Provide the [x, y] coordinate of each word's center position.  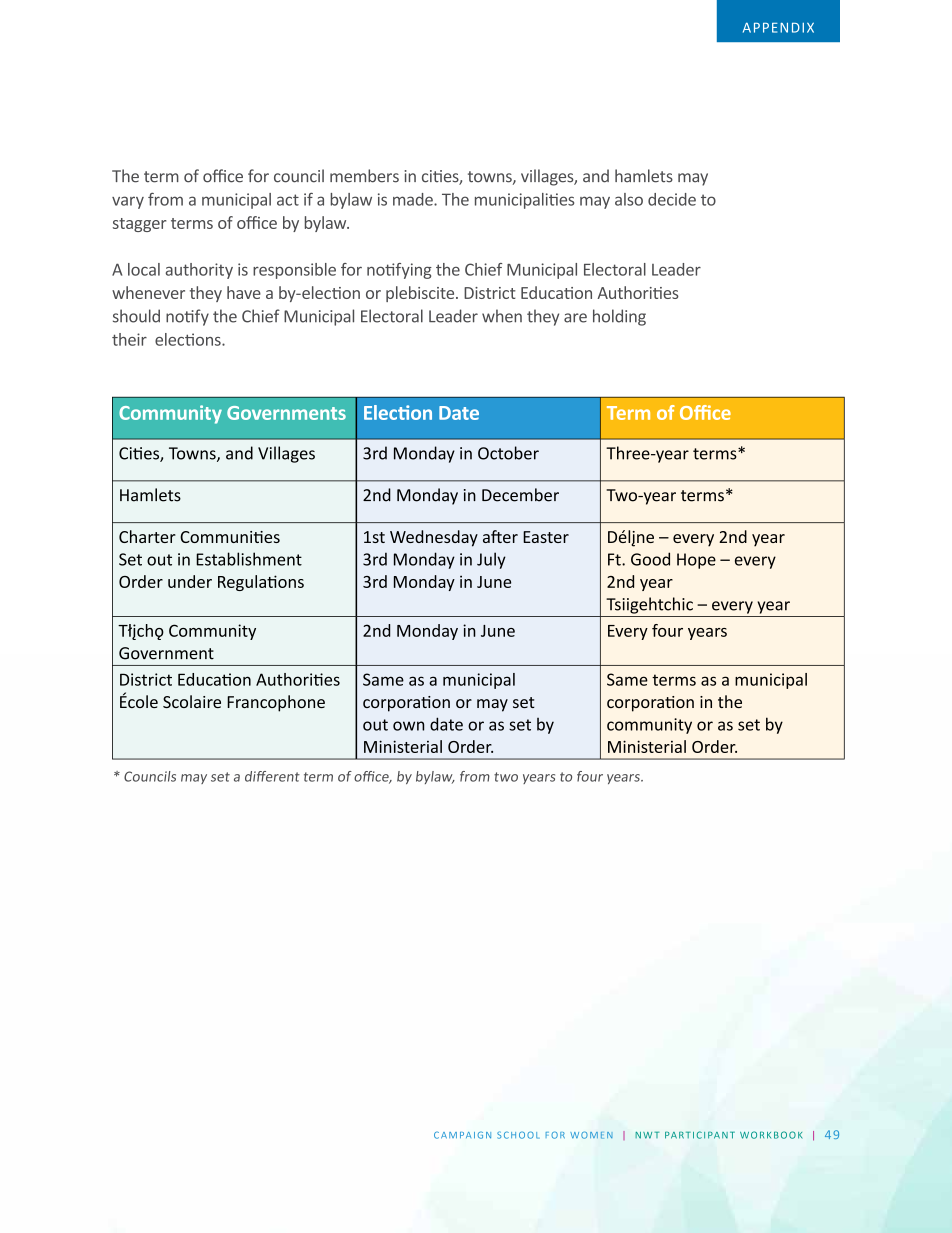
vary [128, 202]
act [288, 200]
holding [619, 317]
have [244, 292]
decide [672, 199]
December [520, 495]
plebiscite [421, 294]
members [364, 176]
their [129, 339]
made [414, 199]
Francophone [276, 703]
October [508, 453]
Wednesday [434, 538]
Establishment [249, 559]
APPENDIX [778, 27]
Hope [696, 561]
